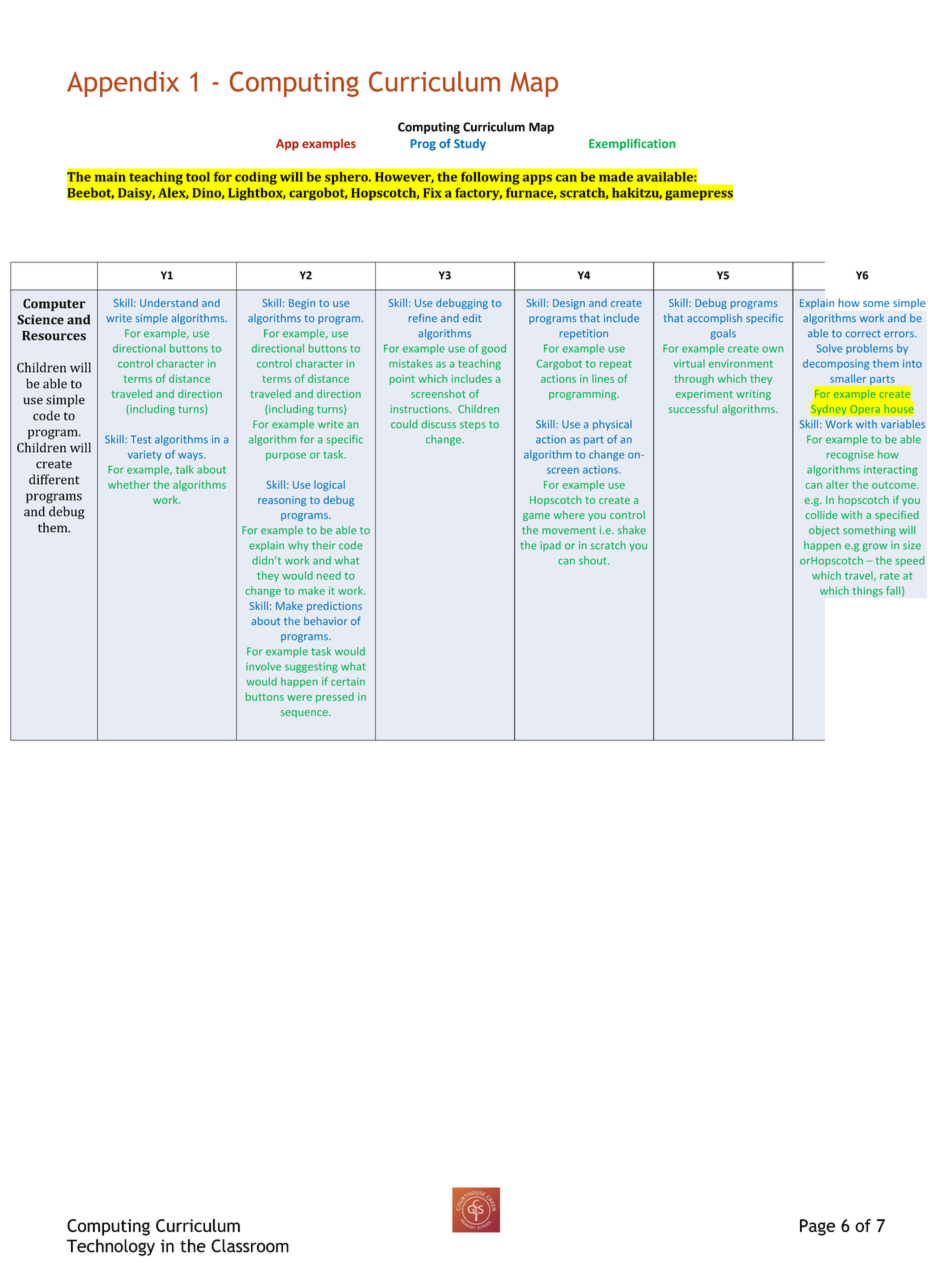  I want to click on alter, so click(837, 484).
